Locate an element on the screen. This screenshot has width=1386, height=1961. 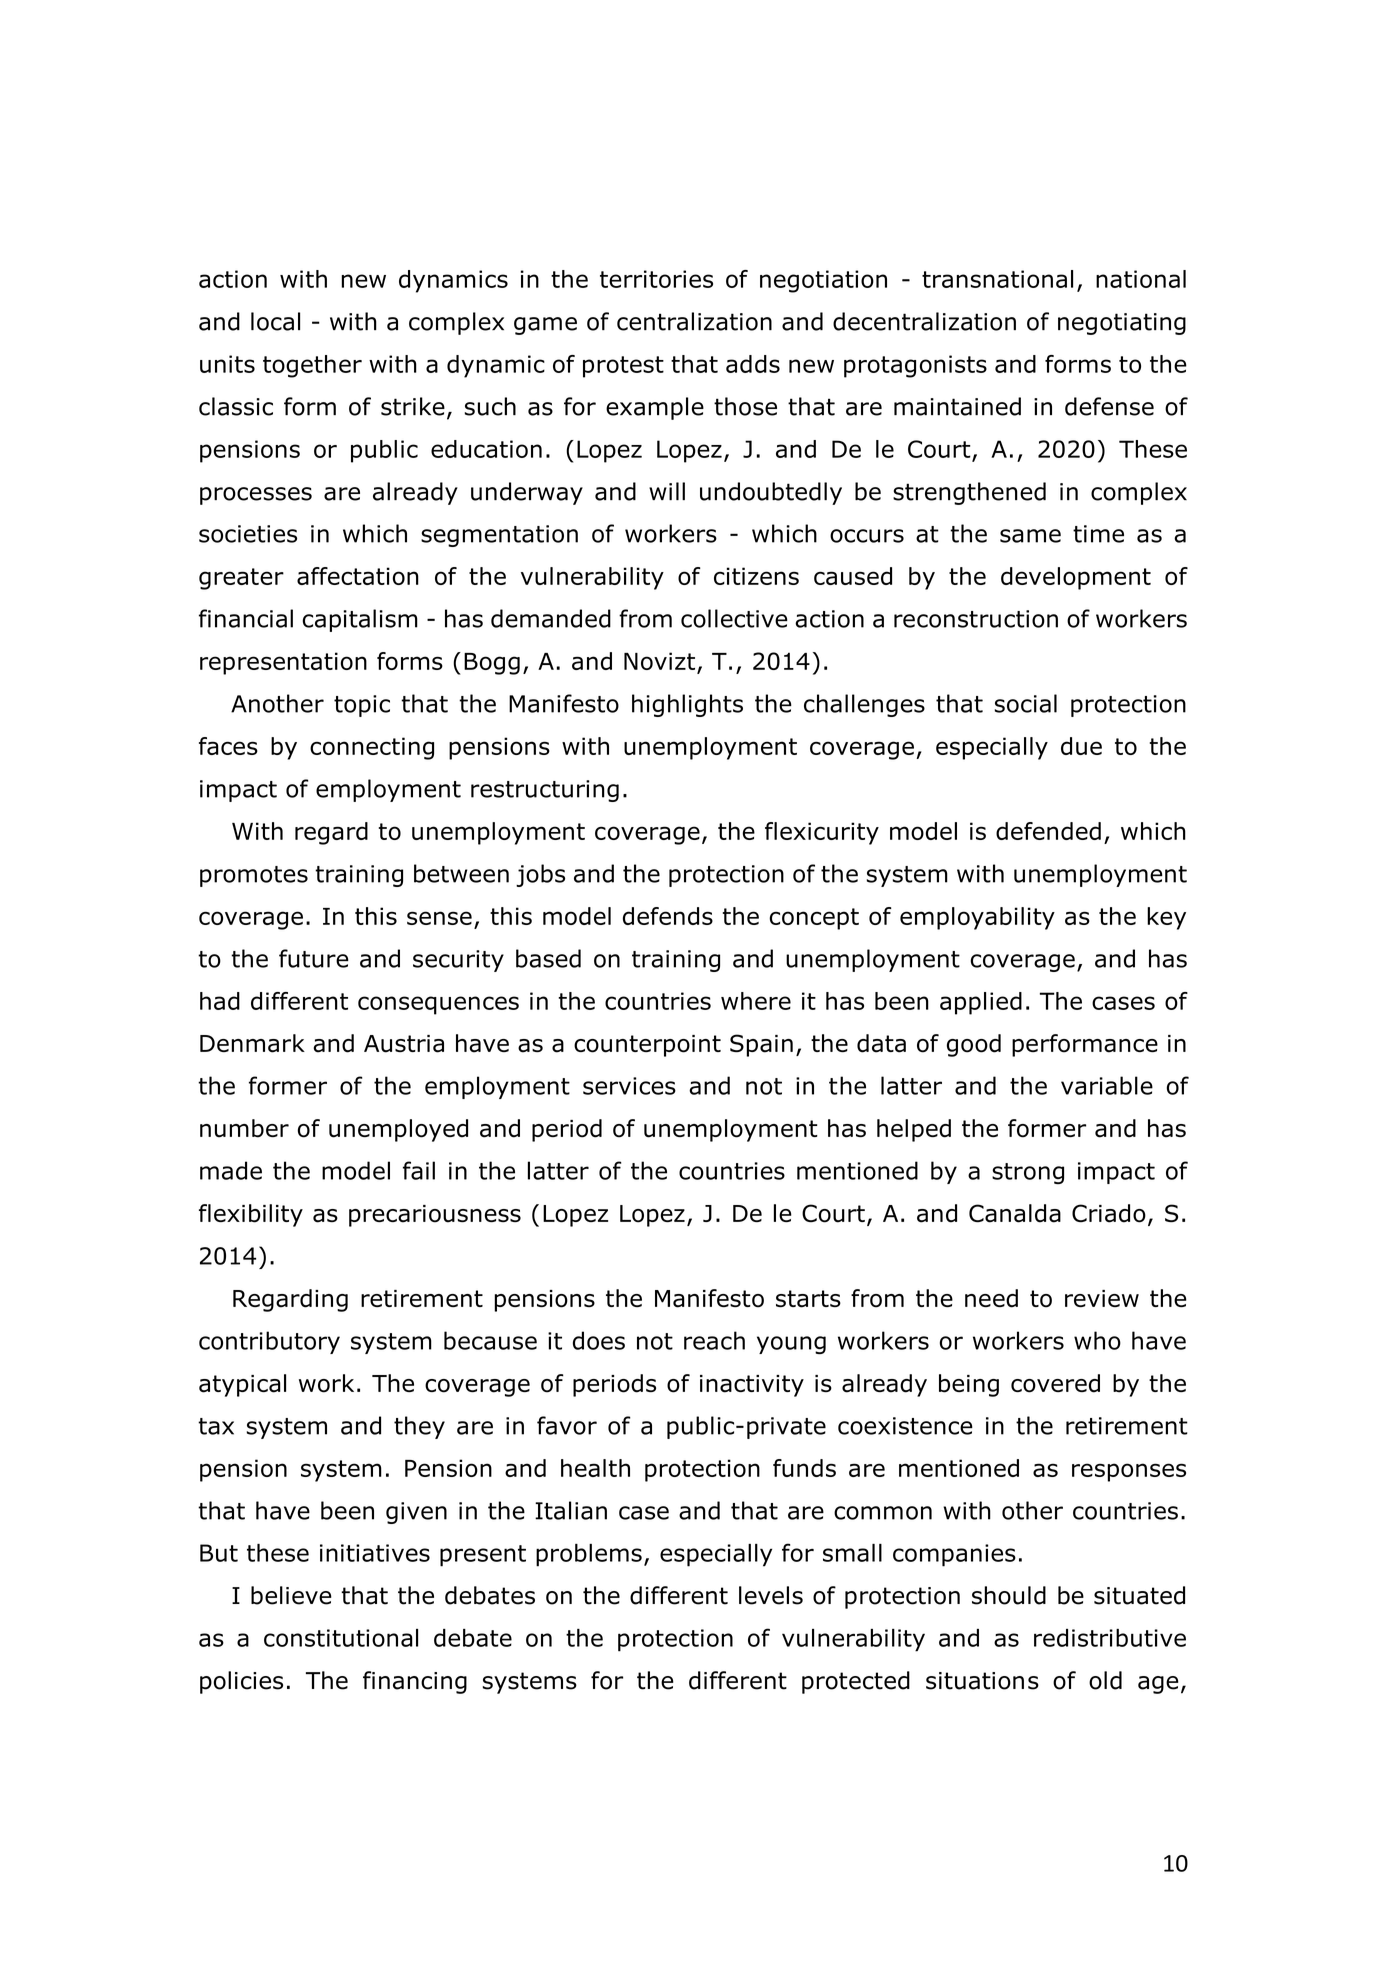
applied is located at coordinates (981, 1003).
